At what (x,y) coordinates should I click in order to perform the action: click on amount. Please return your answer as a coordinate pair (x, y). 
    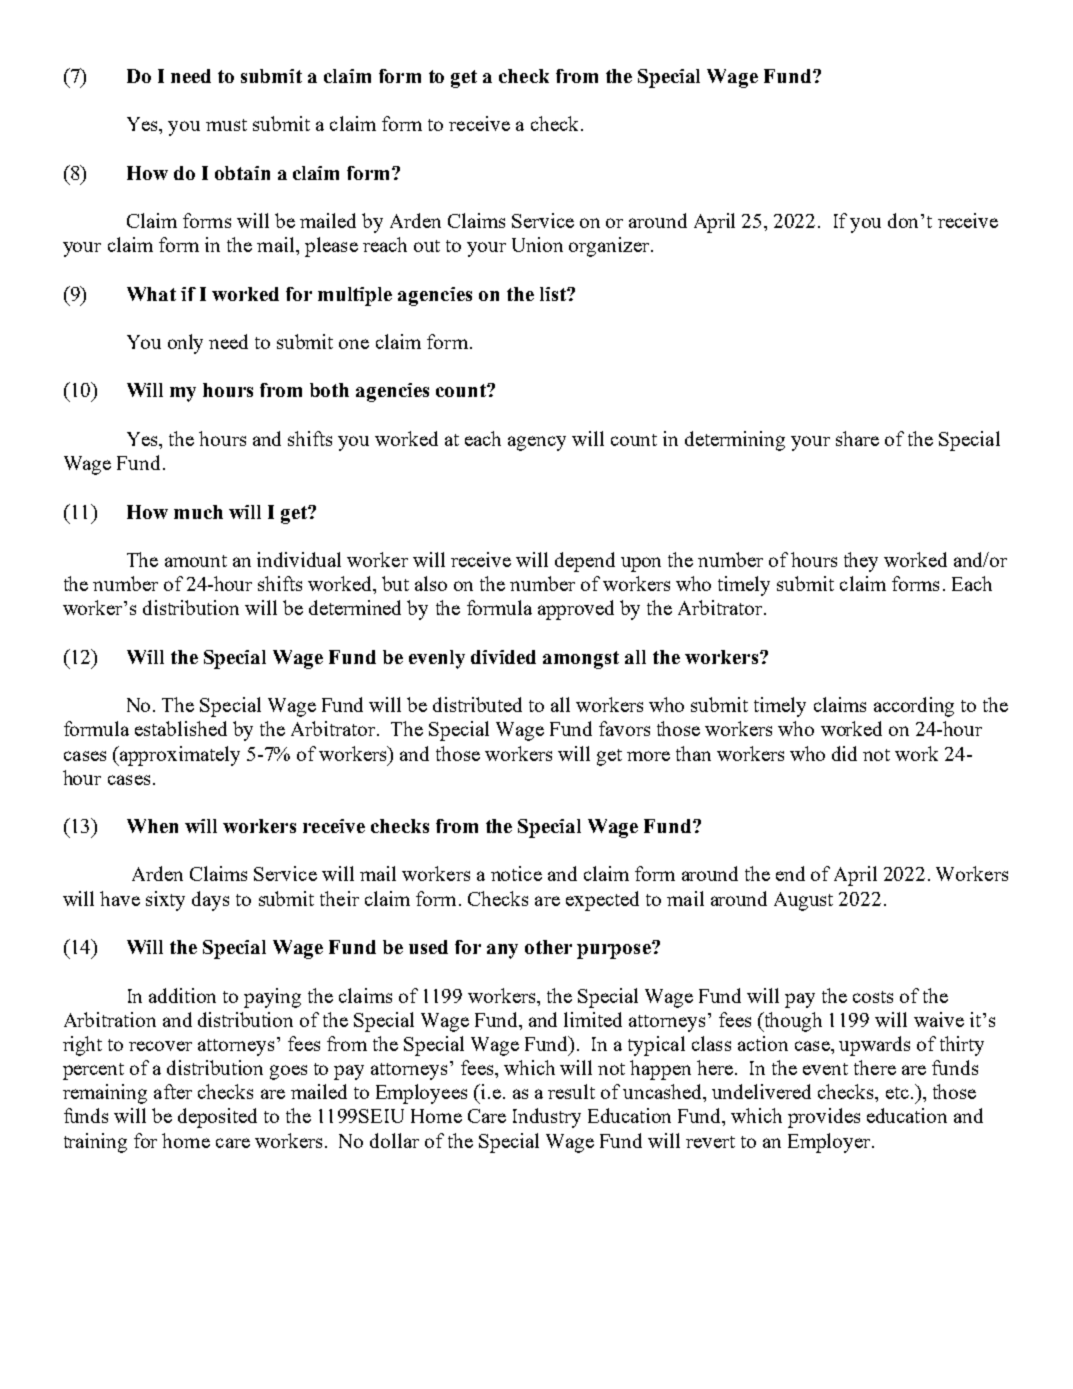
    Looking at the image, I should click on (196, 561).
